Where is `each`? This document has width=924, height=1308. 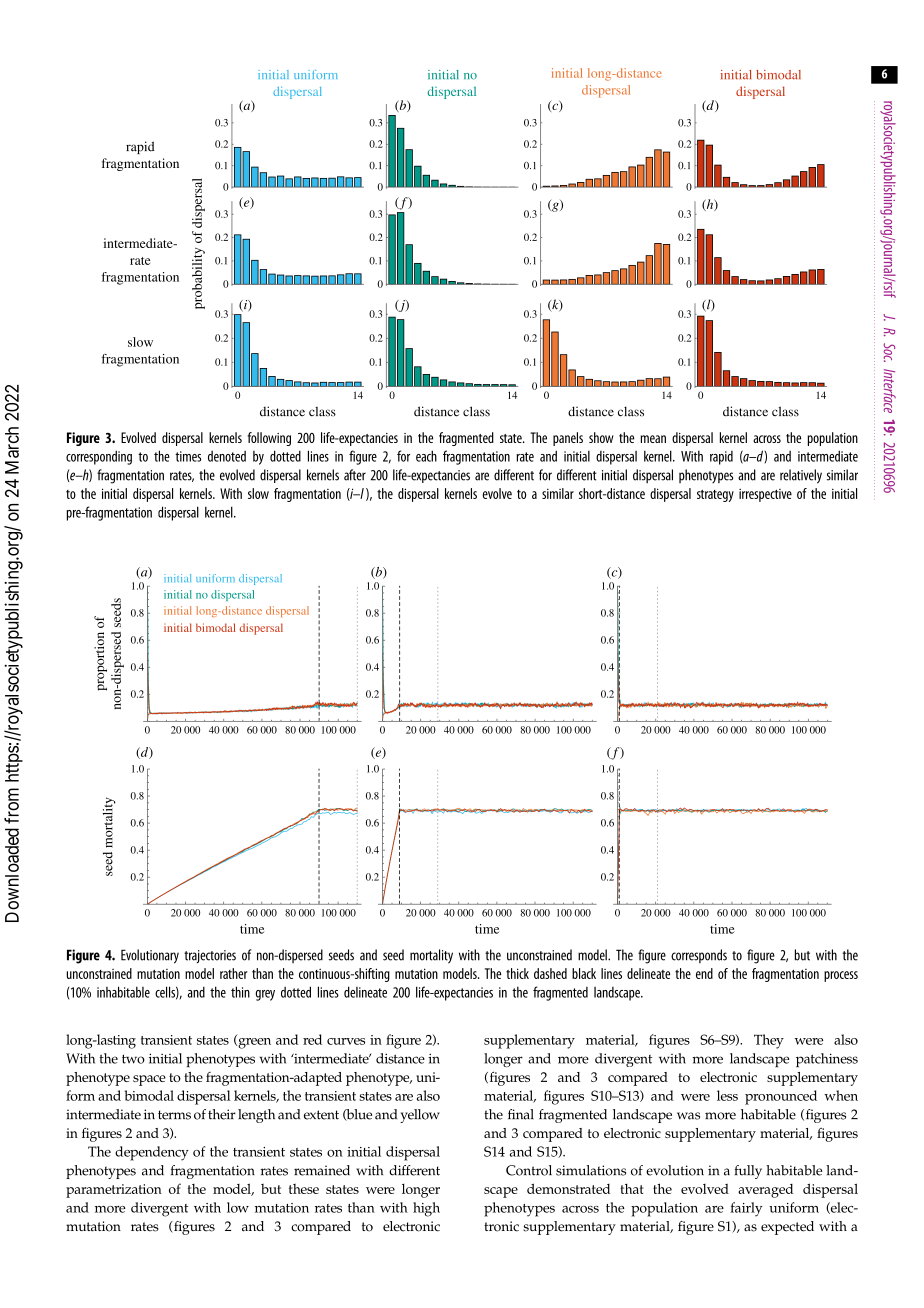 each is located at coordinates (426, 456).
